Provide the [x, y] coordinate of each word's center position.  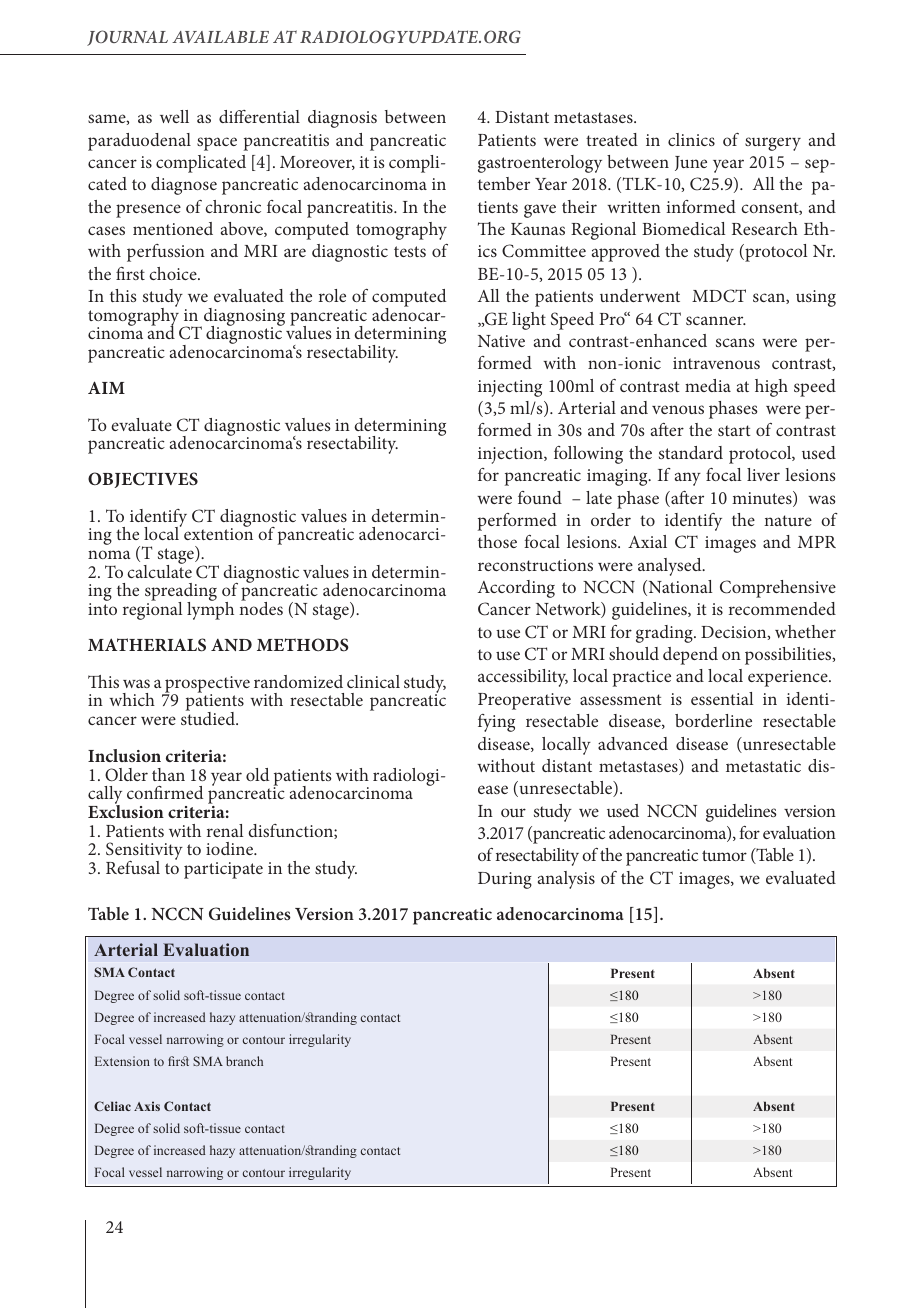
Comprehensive [778, 589]
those [497, 541]
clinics [691, 139]
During [505, 880]
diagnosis [342, 119]
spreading [181, 593]
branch [244, 1061]
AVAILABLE [220, 37]
